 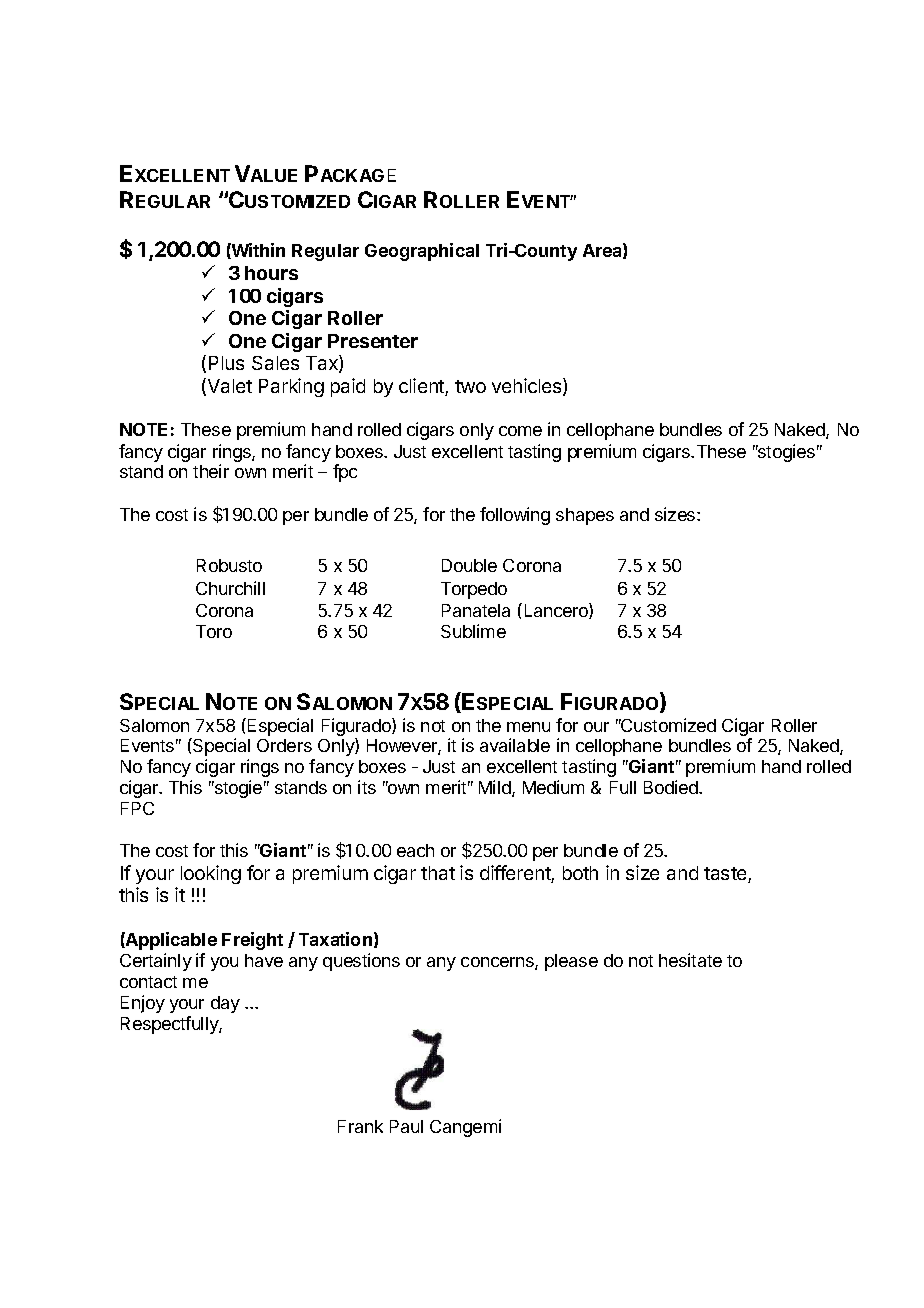 I want to click on Bodied, so click(x=672, y=787).
